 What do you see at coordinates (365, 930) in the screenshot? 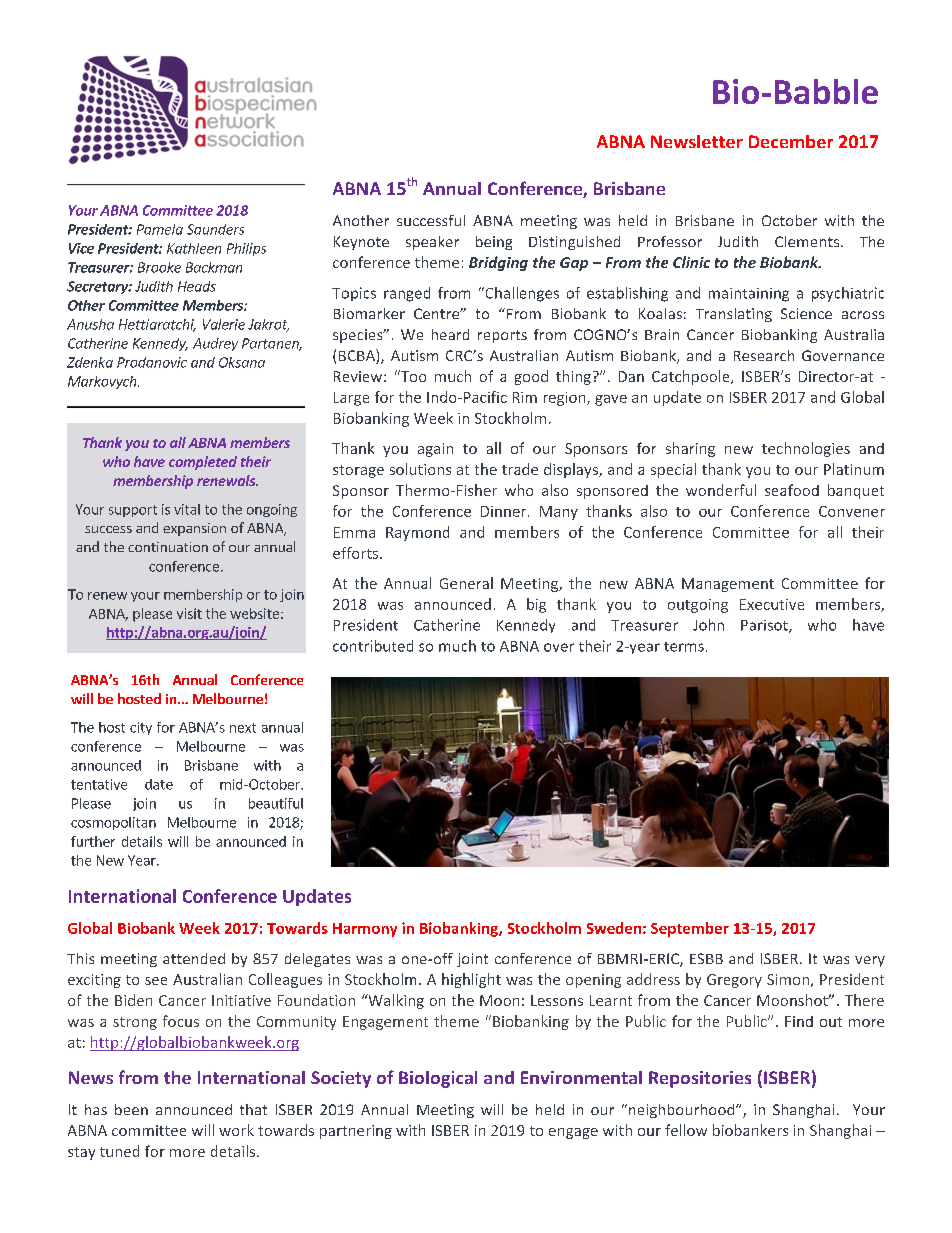
I see `Harmony` at bounding box center [365, 930].
